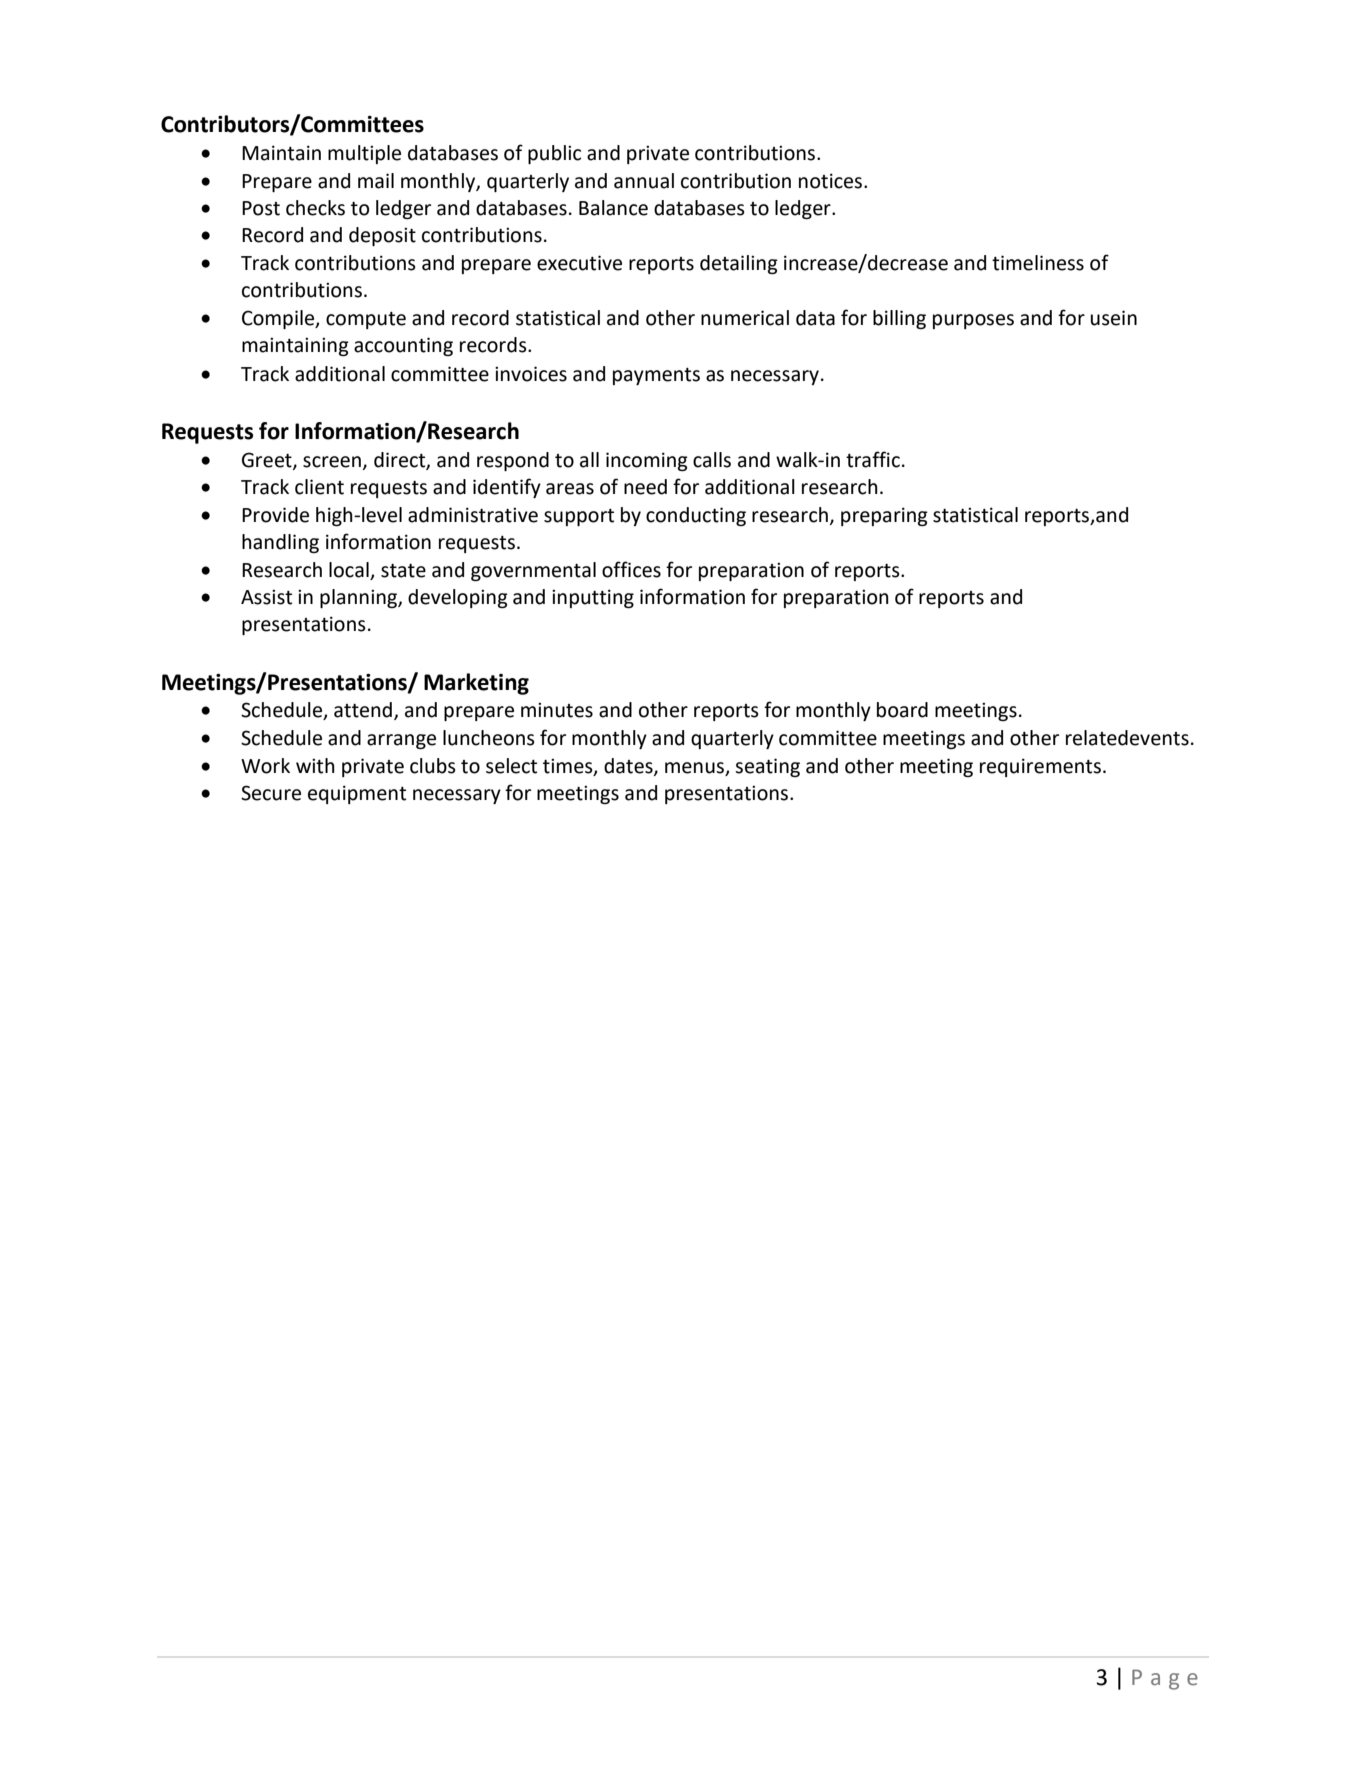 This screenshot has height=1768, width=1366. What do you see at coordinates (884, 516) in the screenshot?
I see `preparing` at bounding box center [884, 516].
